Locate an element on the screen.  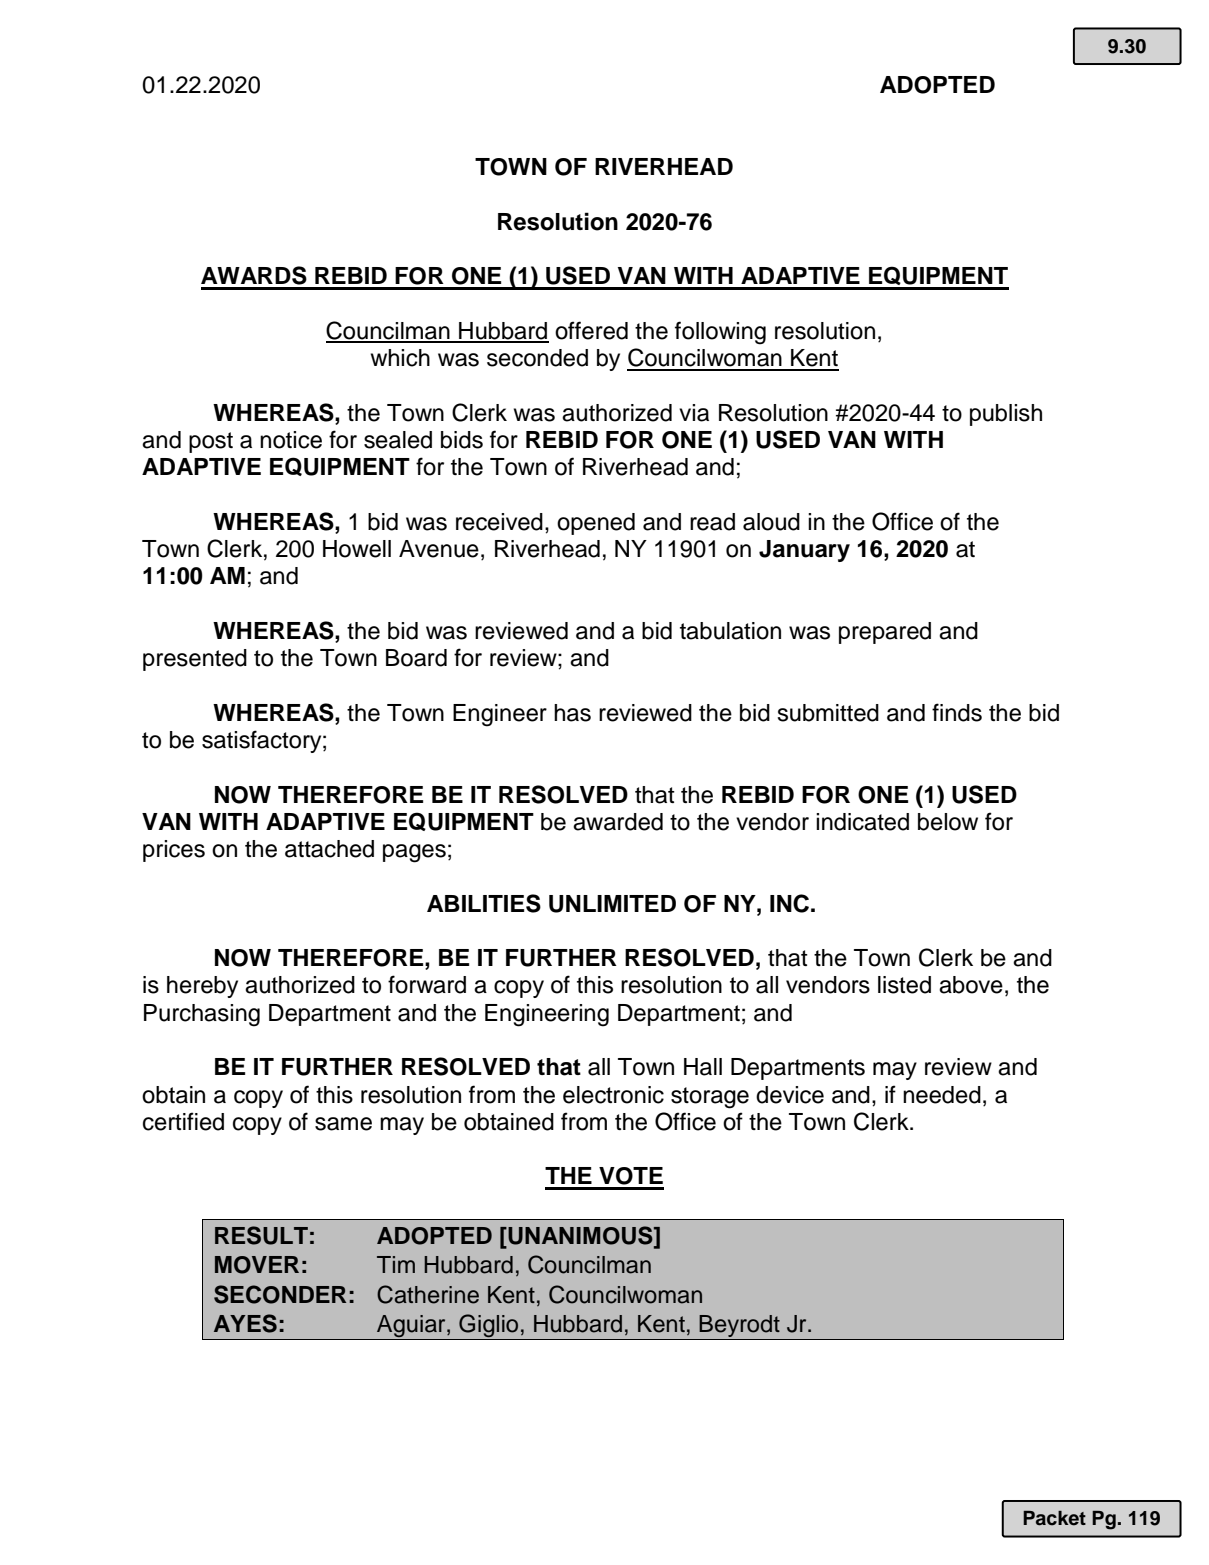
notice is located at coordinates (291, 440).
